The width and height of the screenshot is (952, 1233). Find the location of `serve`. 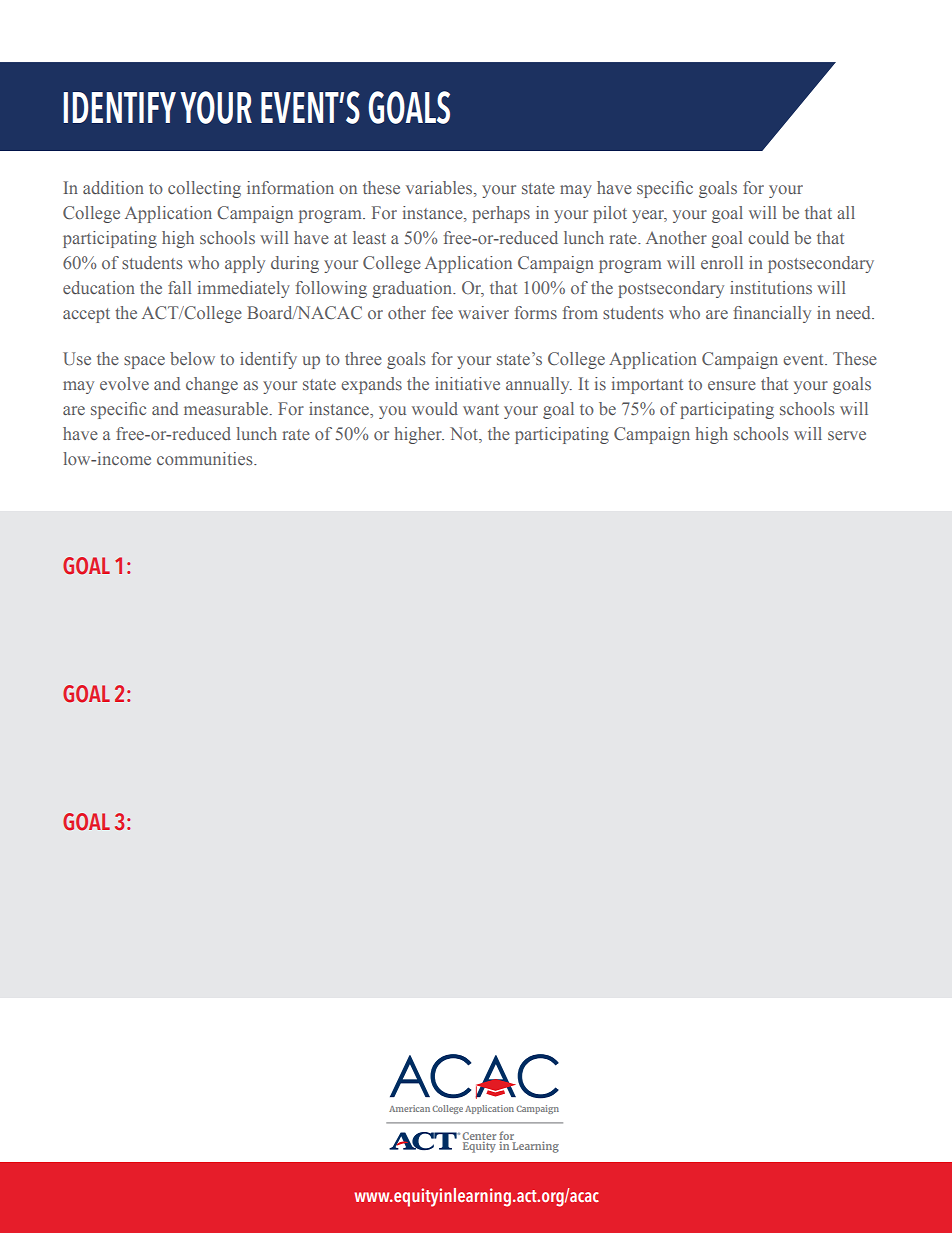

serve is located at coordinates (847, 435).
